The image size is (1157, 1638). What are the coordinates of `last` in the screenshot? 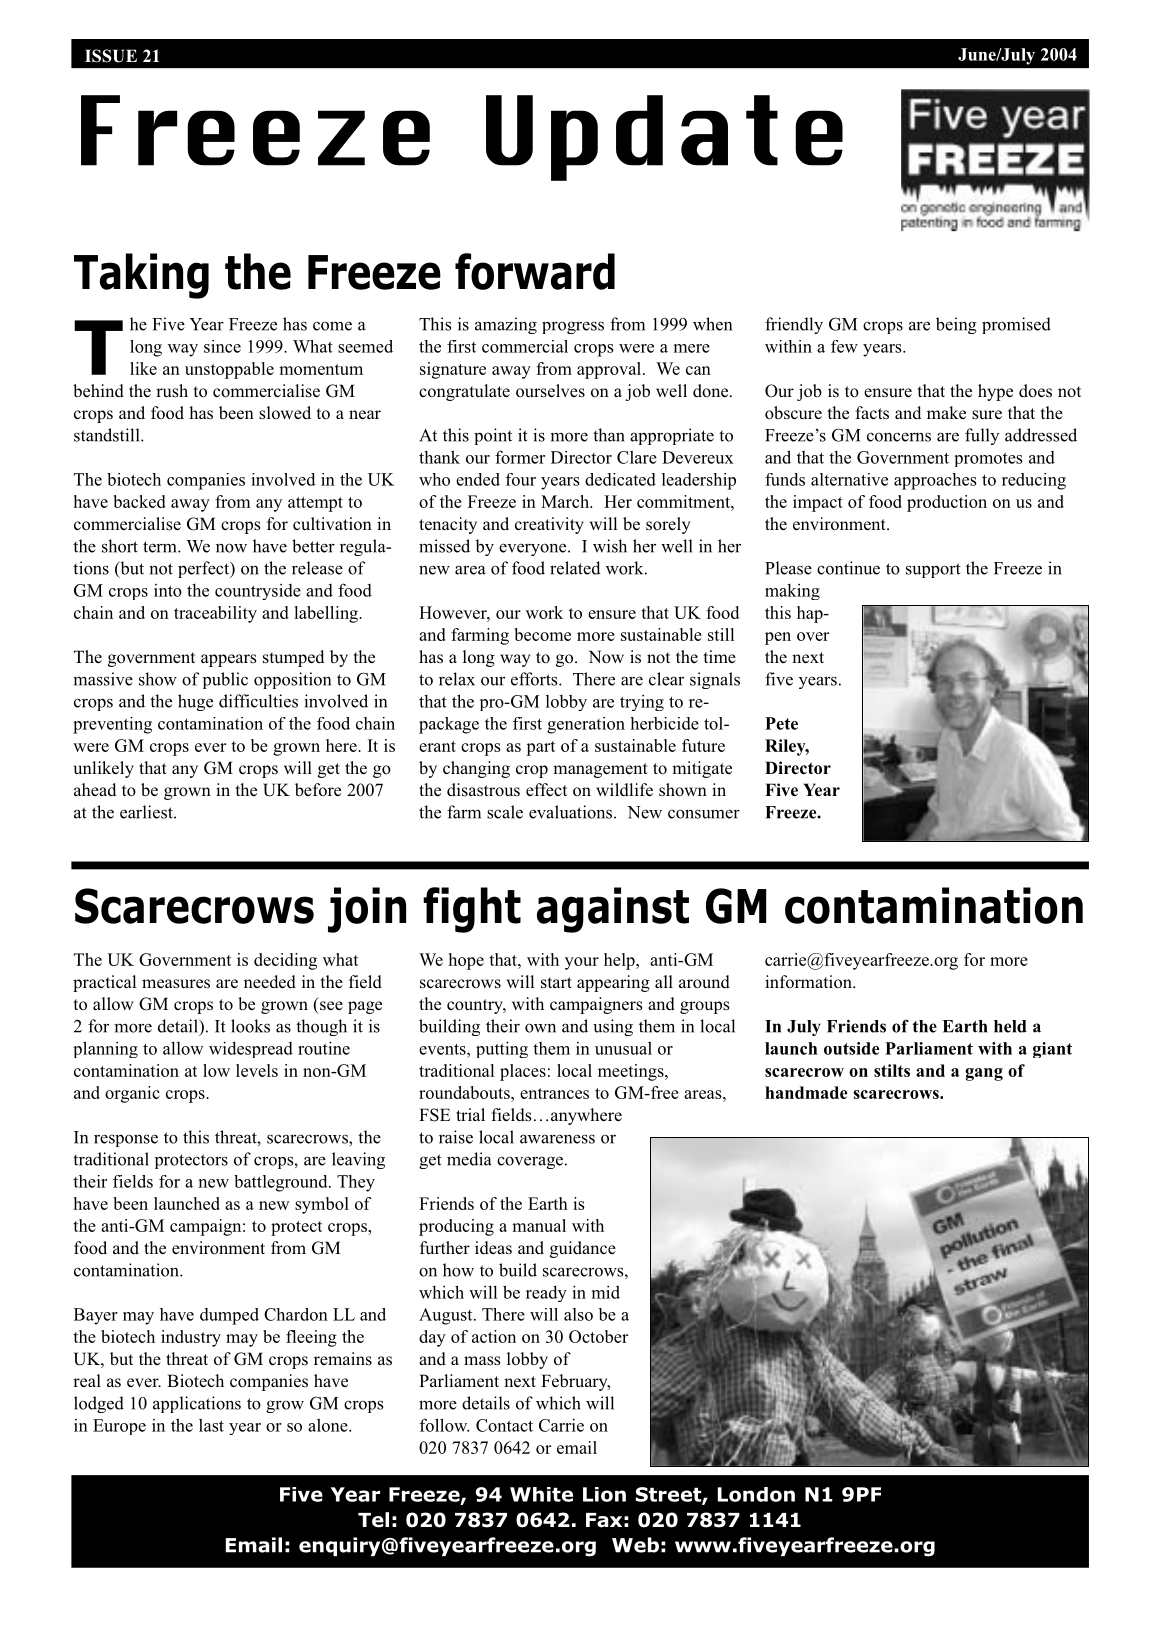 It's located at (211, 1425).
